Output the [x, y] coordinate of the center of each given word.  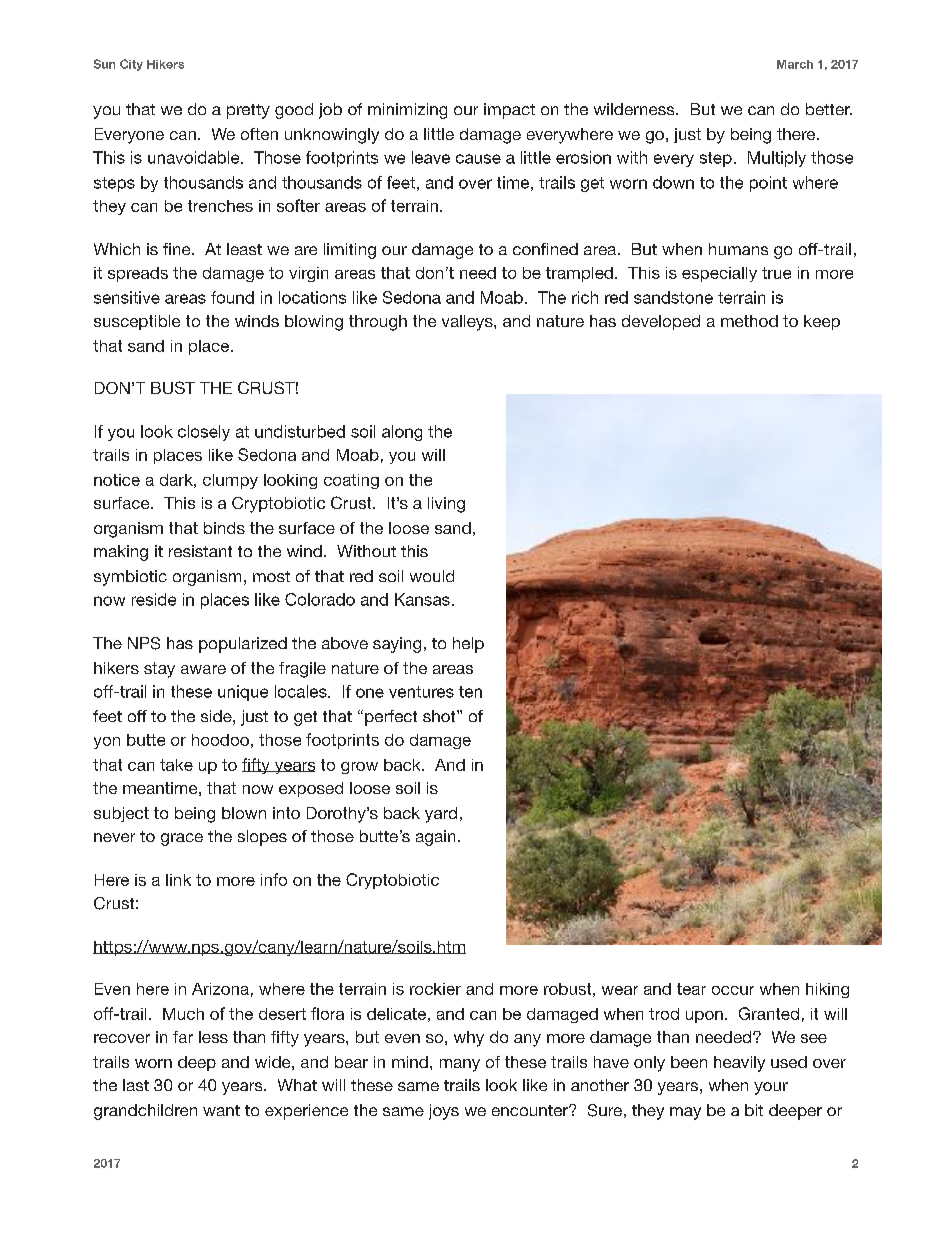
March [795, 64]
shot [440, 716]
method [749, 321]
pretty [248, 111]
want [221, 1110]
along [402, 433]
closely [204, 433]
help [468, 645]
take [176, 765]
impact [509, 111]
